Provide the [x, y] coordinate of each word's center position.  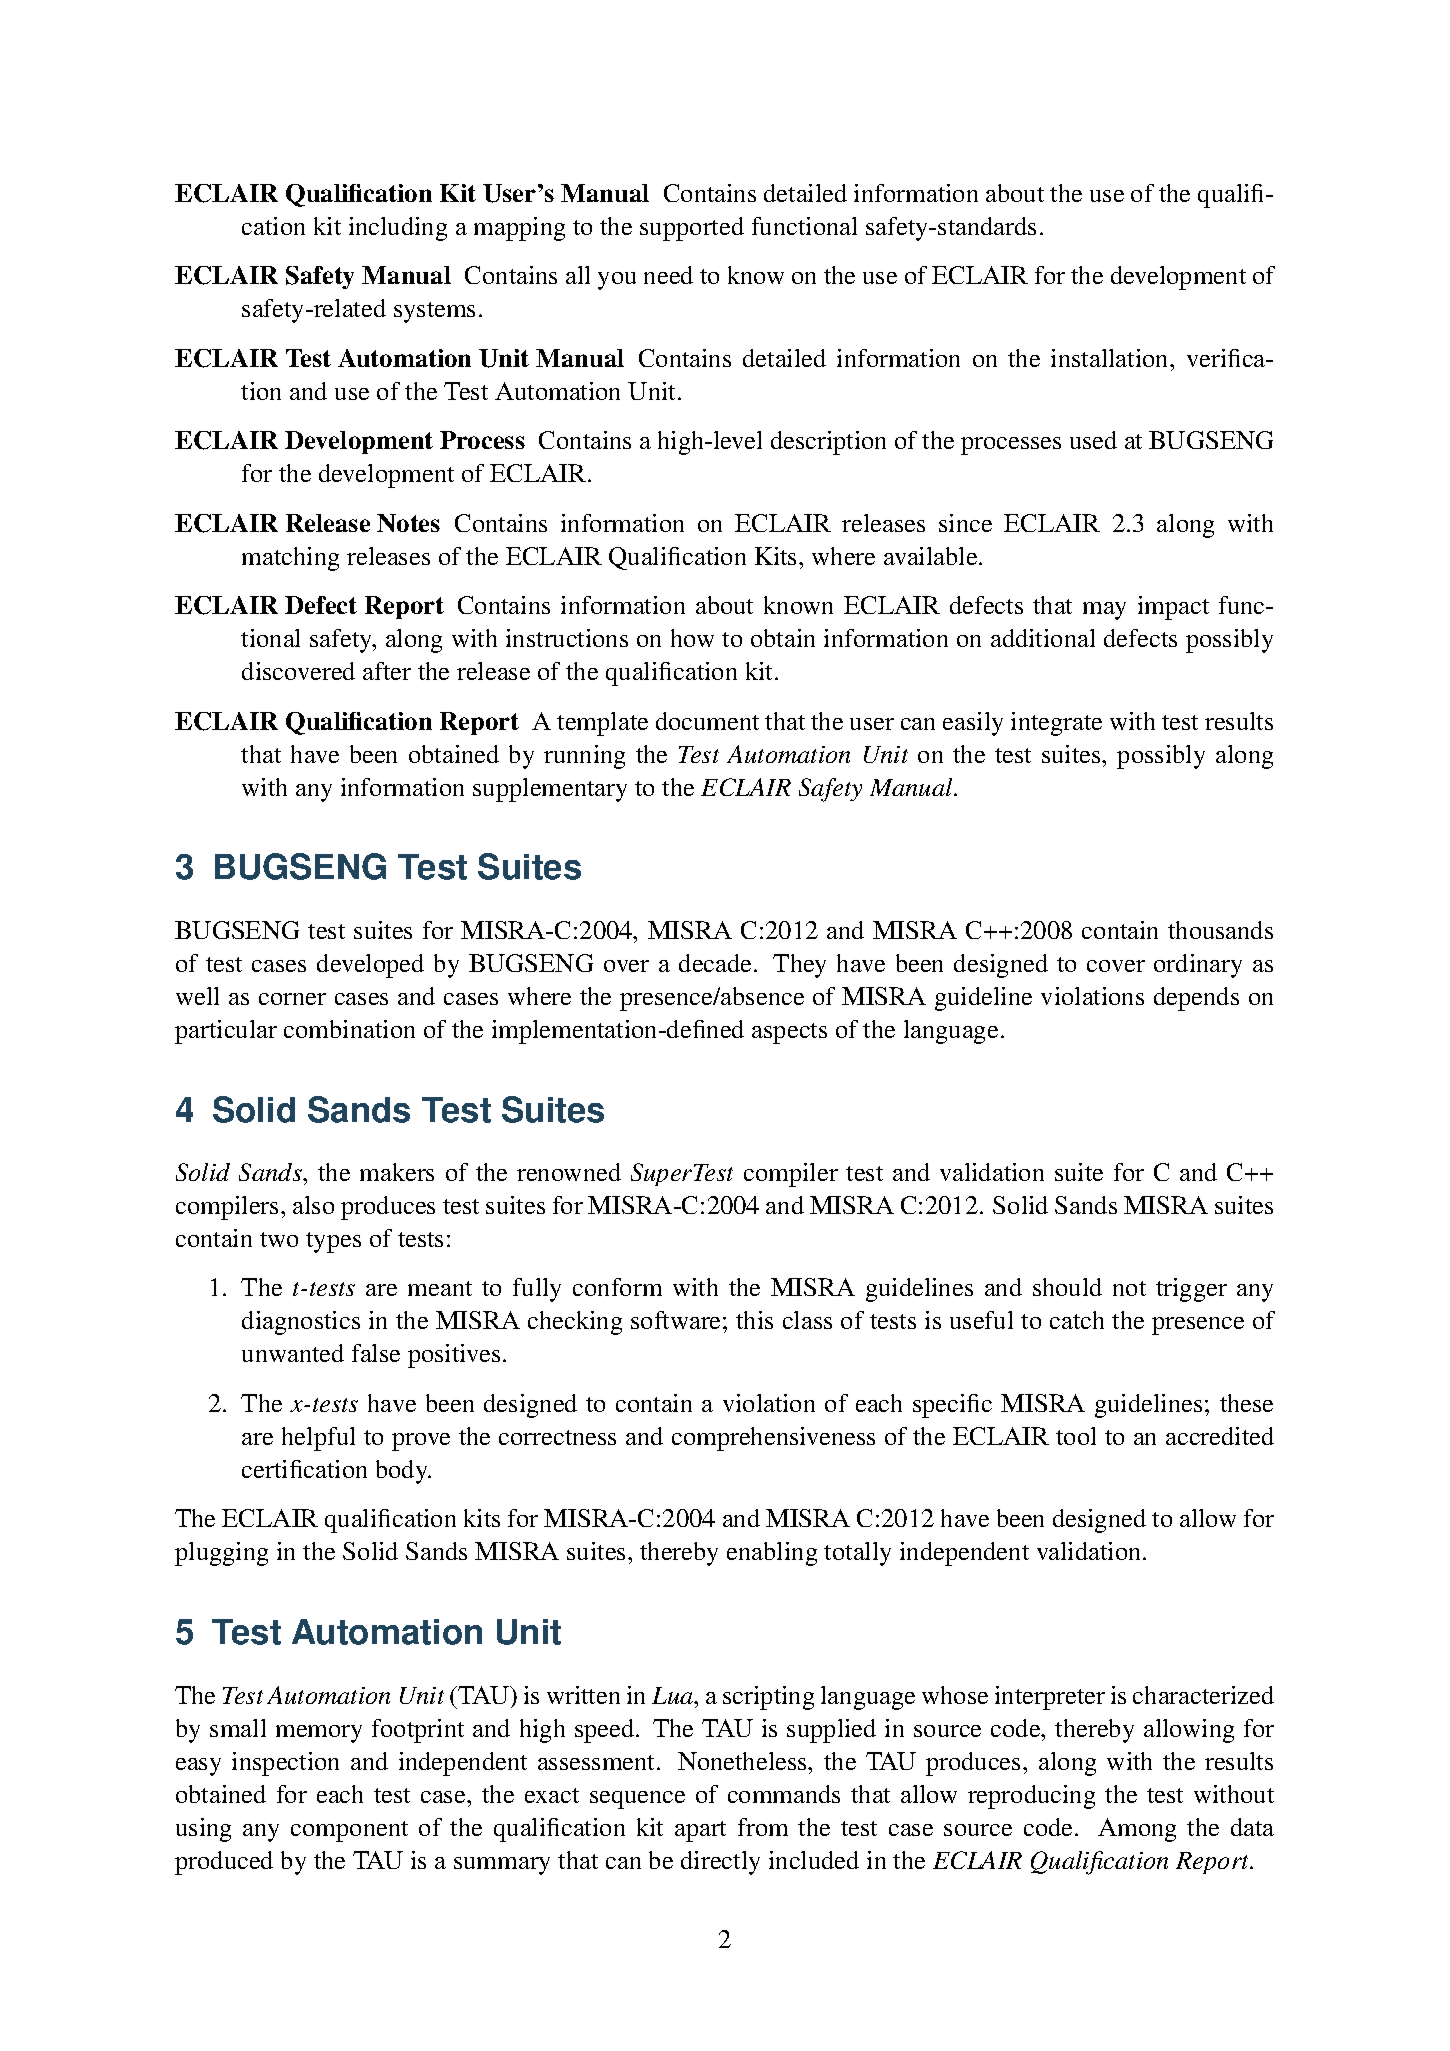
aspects [789, 1033]
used [1093, 440]
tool [1076, 1436]
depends [1196, 999]
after [387, 671]
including [398, 229]
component [349, 1831]
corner [292, 999]
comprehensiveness [773, 1439]
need [668, 275]
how [692, 638]
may [1104, 611]
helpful [318, 1439]
